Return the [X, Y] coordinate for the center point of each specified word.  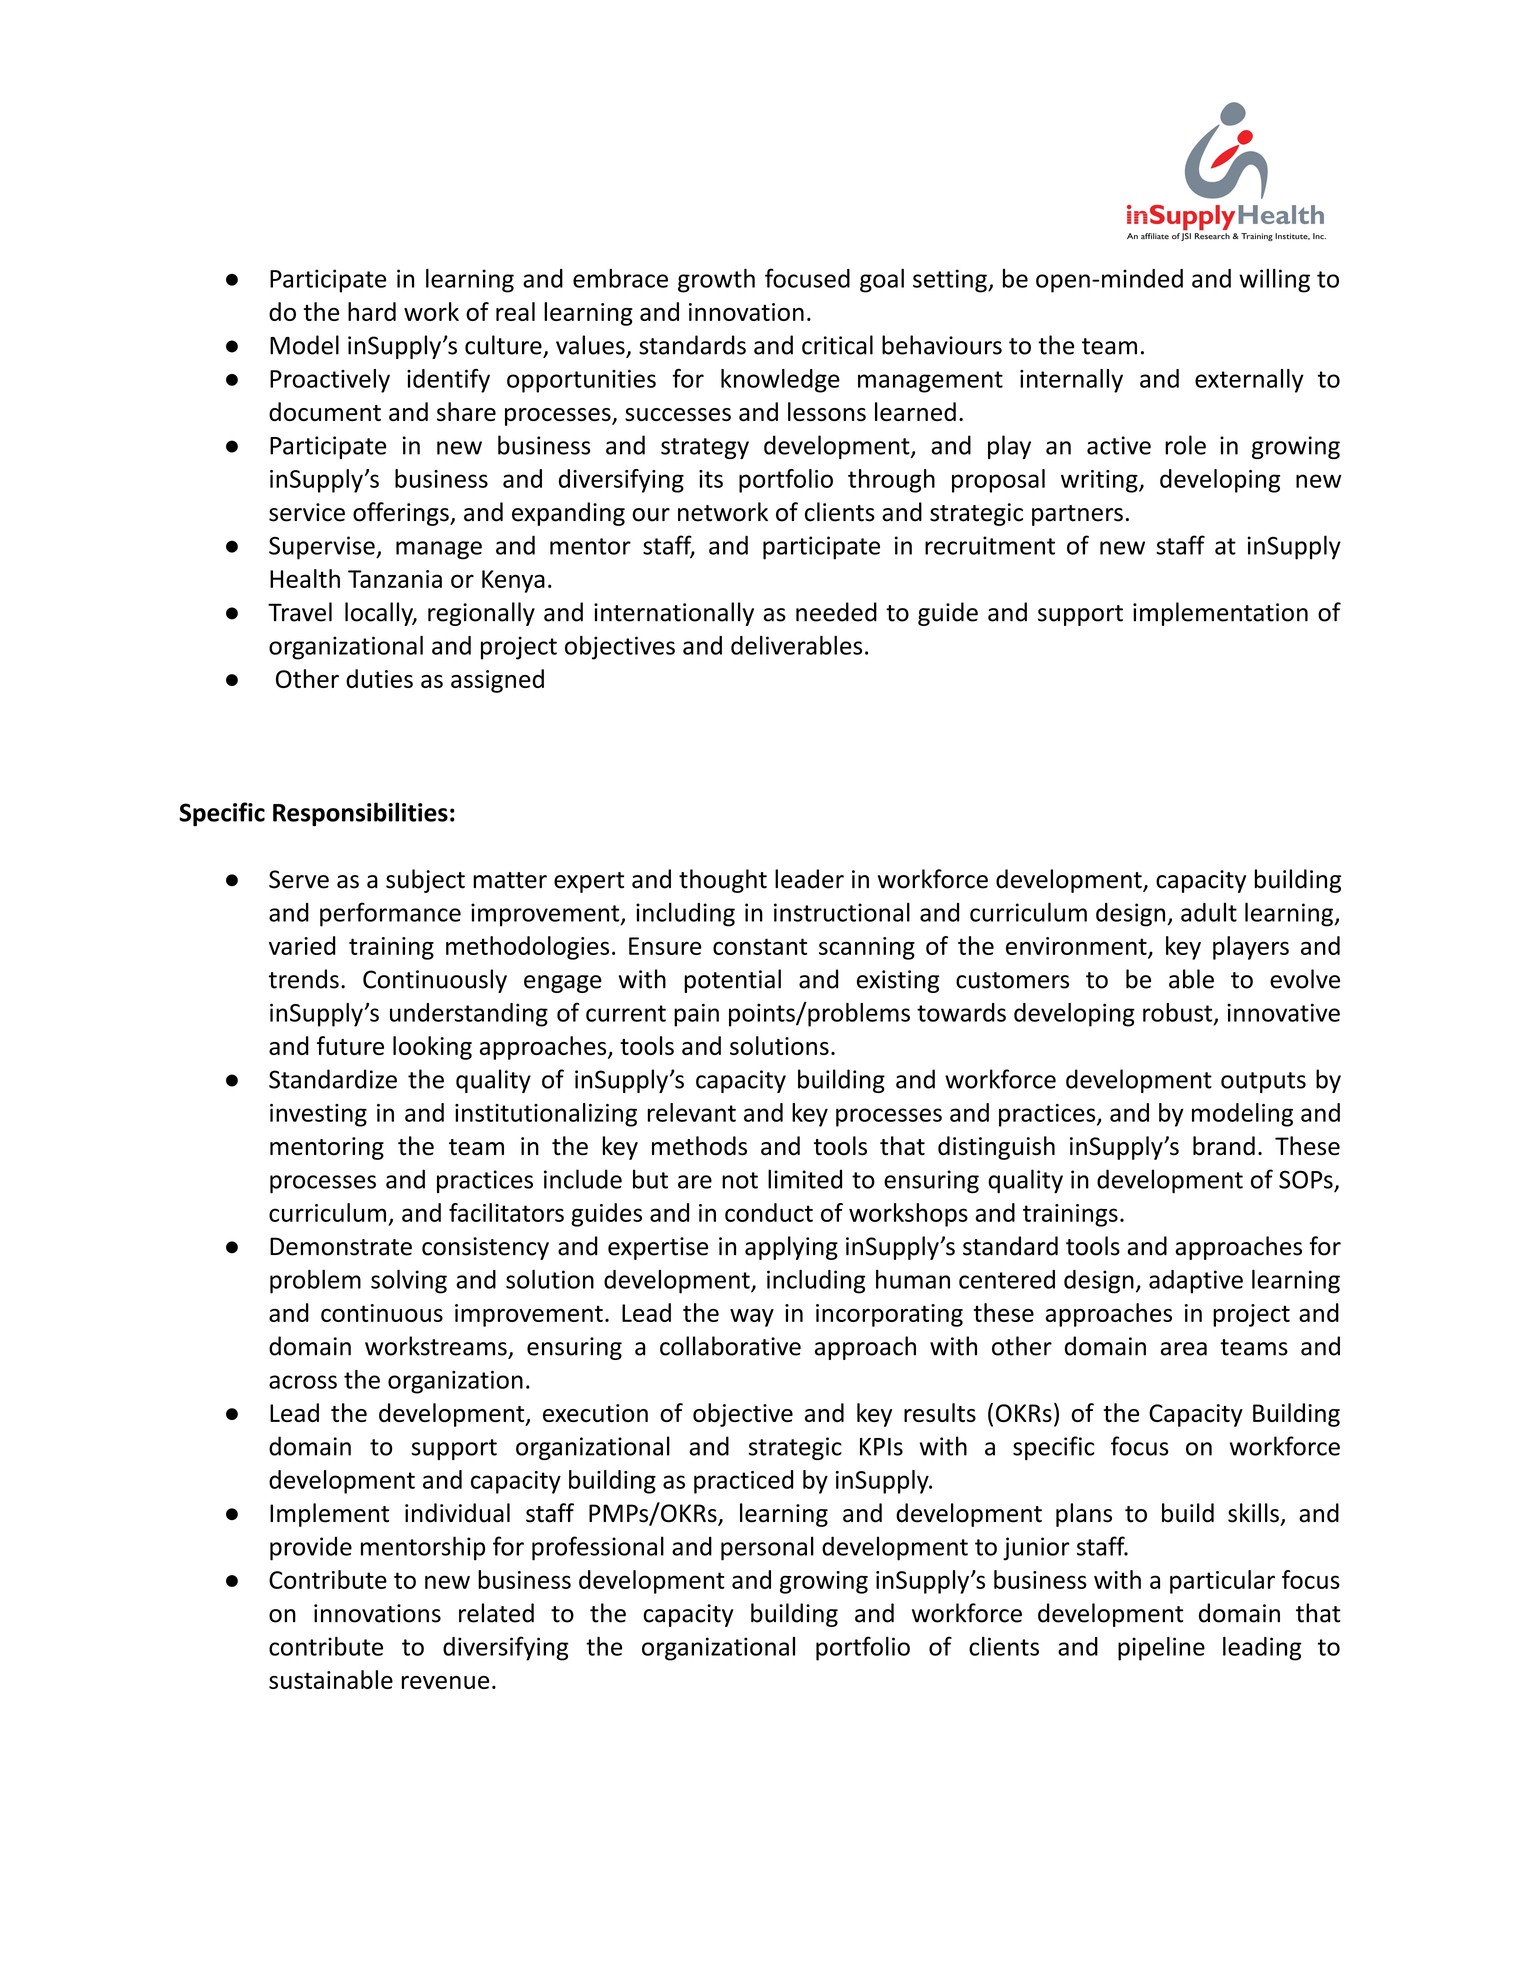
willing [1274, 281]
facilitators [506, 1212]
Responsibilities [360, 814]
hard [372, 311]
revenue [445, 1682]
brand [1224, 1146]
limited [805, 1179]
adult [1209, 912]
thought [723, 881]
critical [837, 345]
